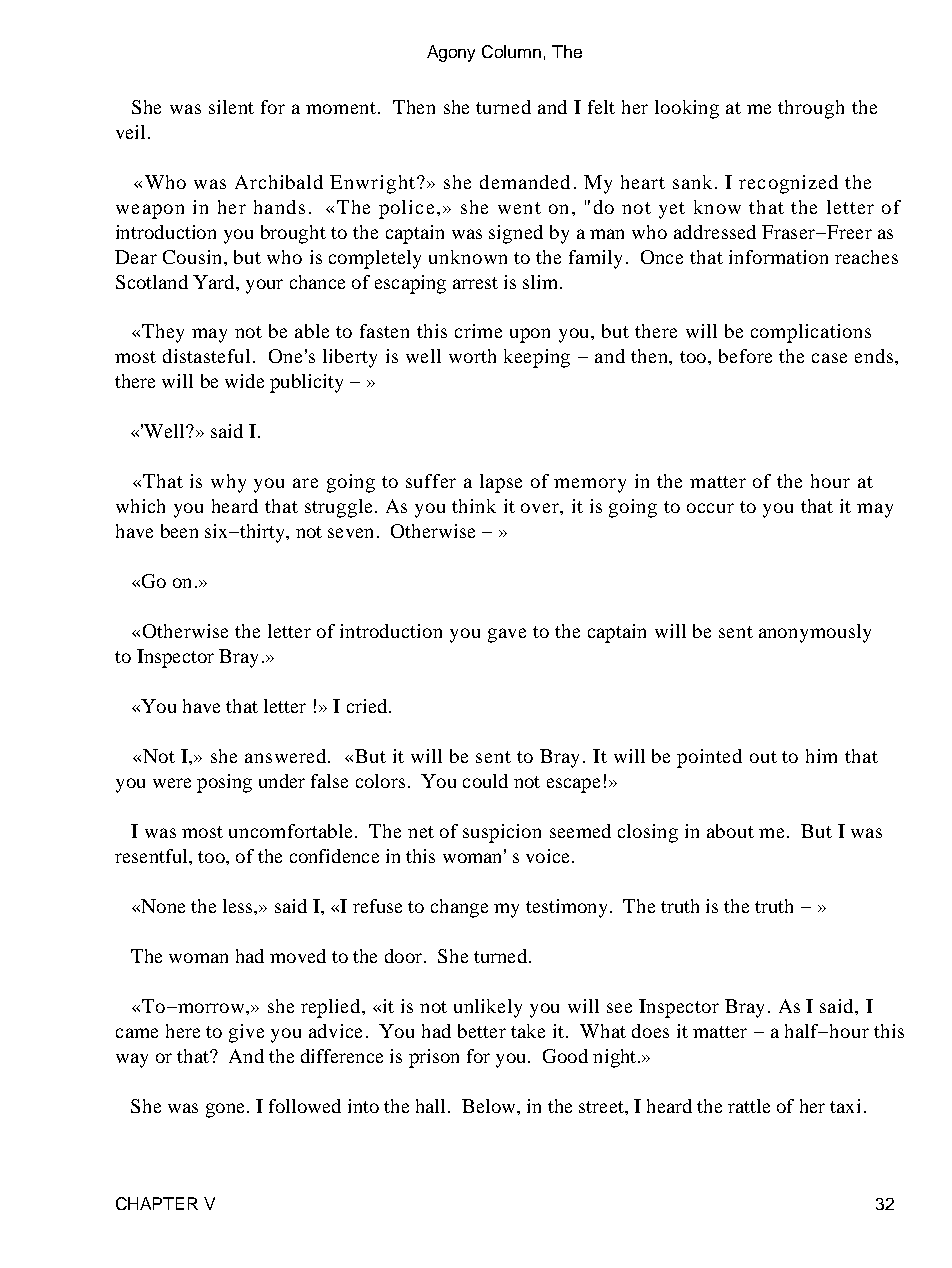 This screenshot has width=952, height=1268. Describe the element at coordinates (811, 109) in the screenshot. I see `through` at that location.
